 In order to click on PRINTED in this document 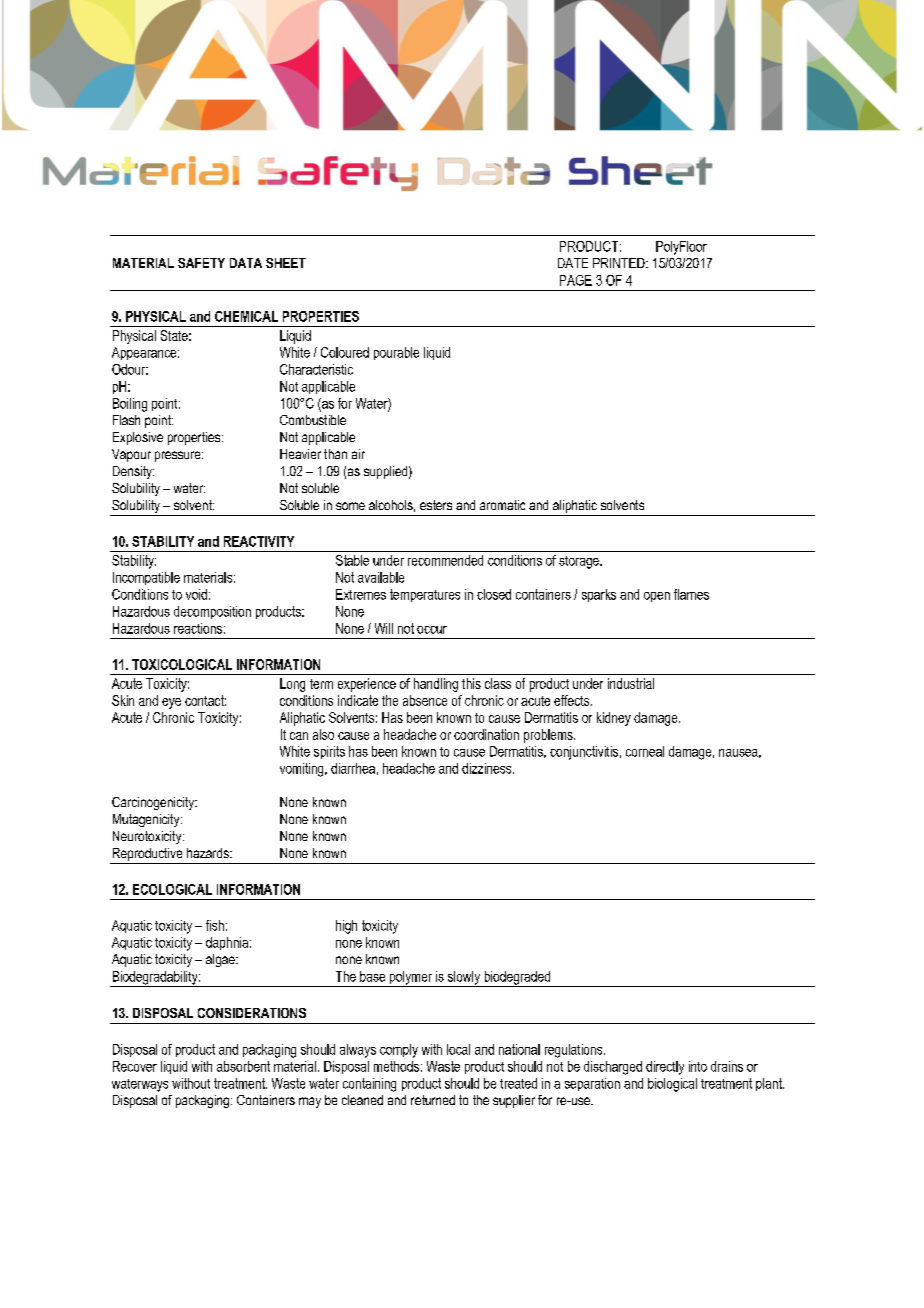, I will do `click(620, 263)`.
